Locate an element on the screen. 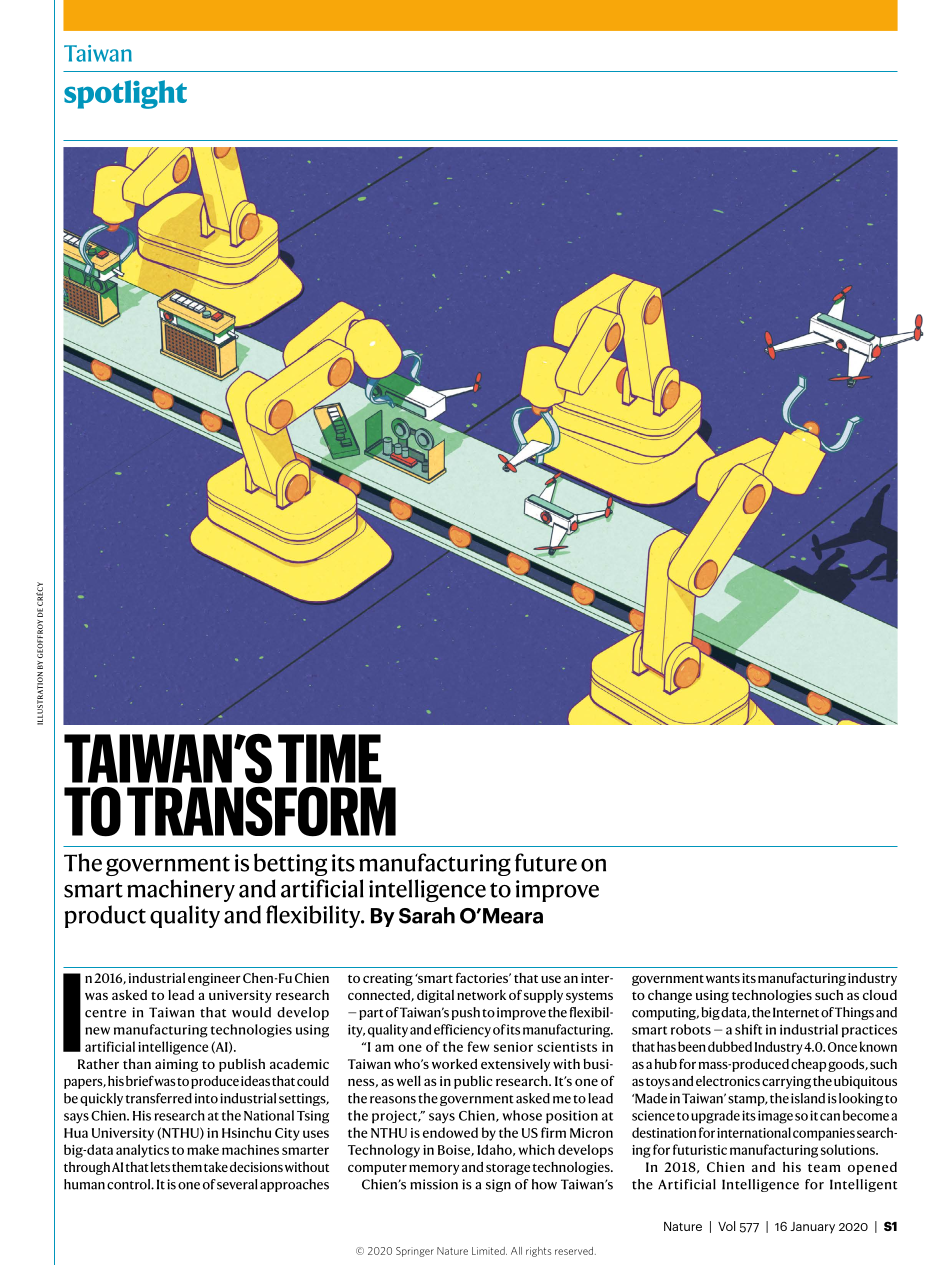 The width and height of the screenshot is (952, 1265). Sarah is located at coordinates (427, 915).
